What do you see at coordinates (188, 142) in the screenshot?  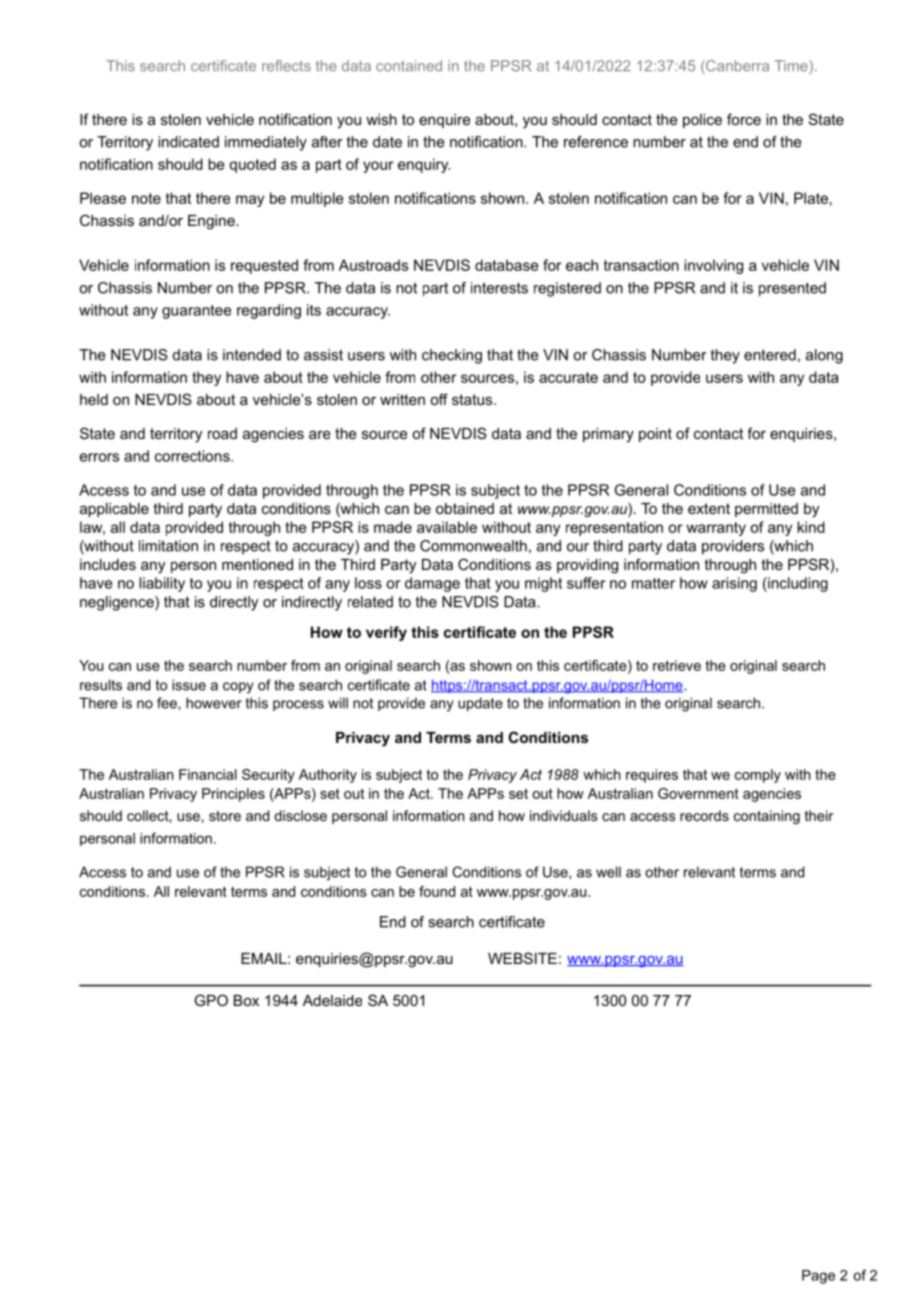 I see `indicated` at bounding box center [188, 142].
